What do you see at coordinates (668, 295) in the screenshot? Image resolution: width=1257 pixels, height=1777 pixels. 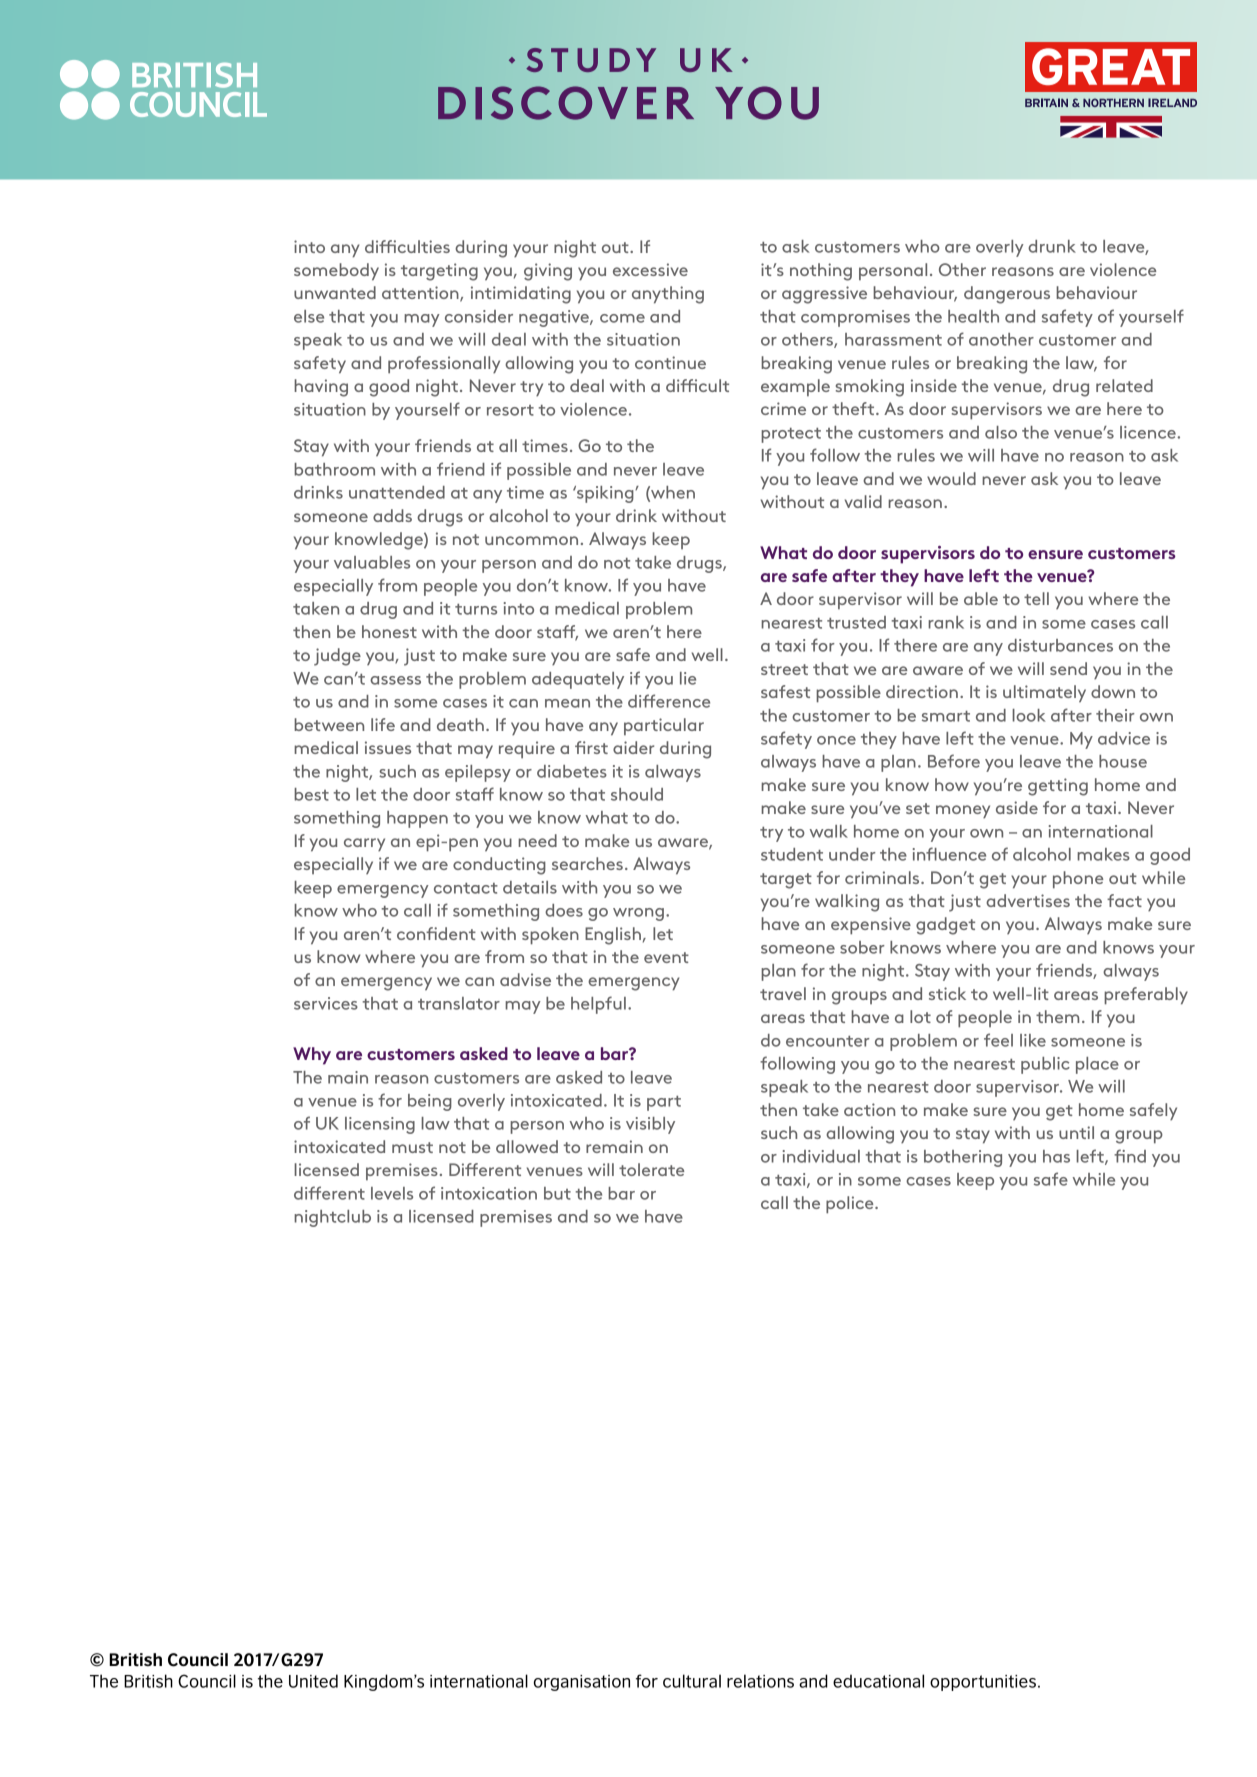 I see `anything` at bounding box center [668, 295].
